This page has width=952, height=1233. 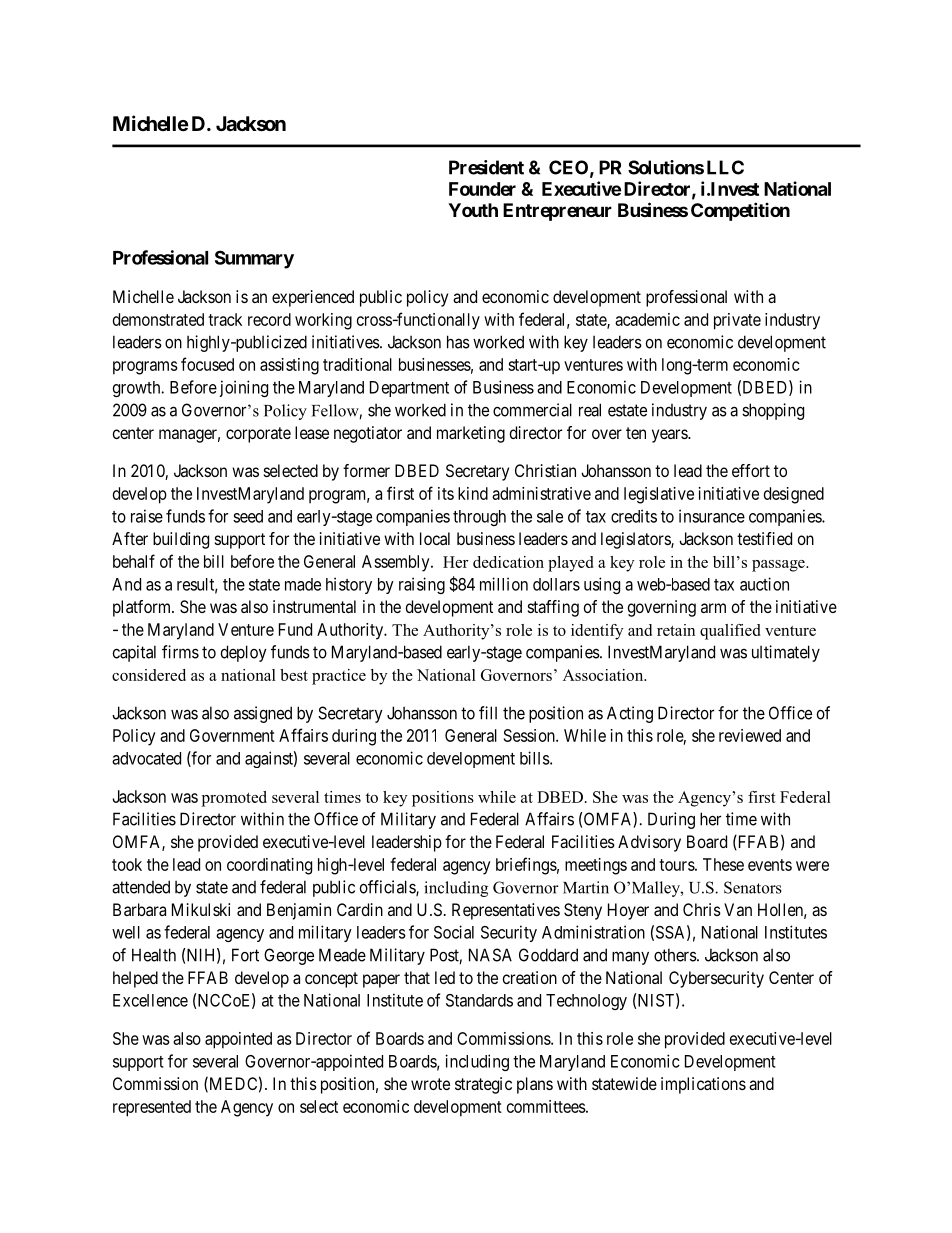 I want to click on Competition, so click(x=740, y=211).
